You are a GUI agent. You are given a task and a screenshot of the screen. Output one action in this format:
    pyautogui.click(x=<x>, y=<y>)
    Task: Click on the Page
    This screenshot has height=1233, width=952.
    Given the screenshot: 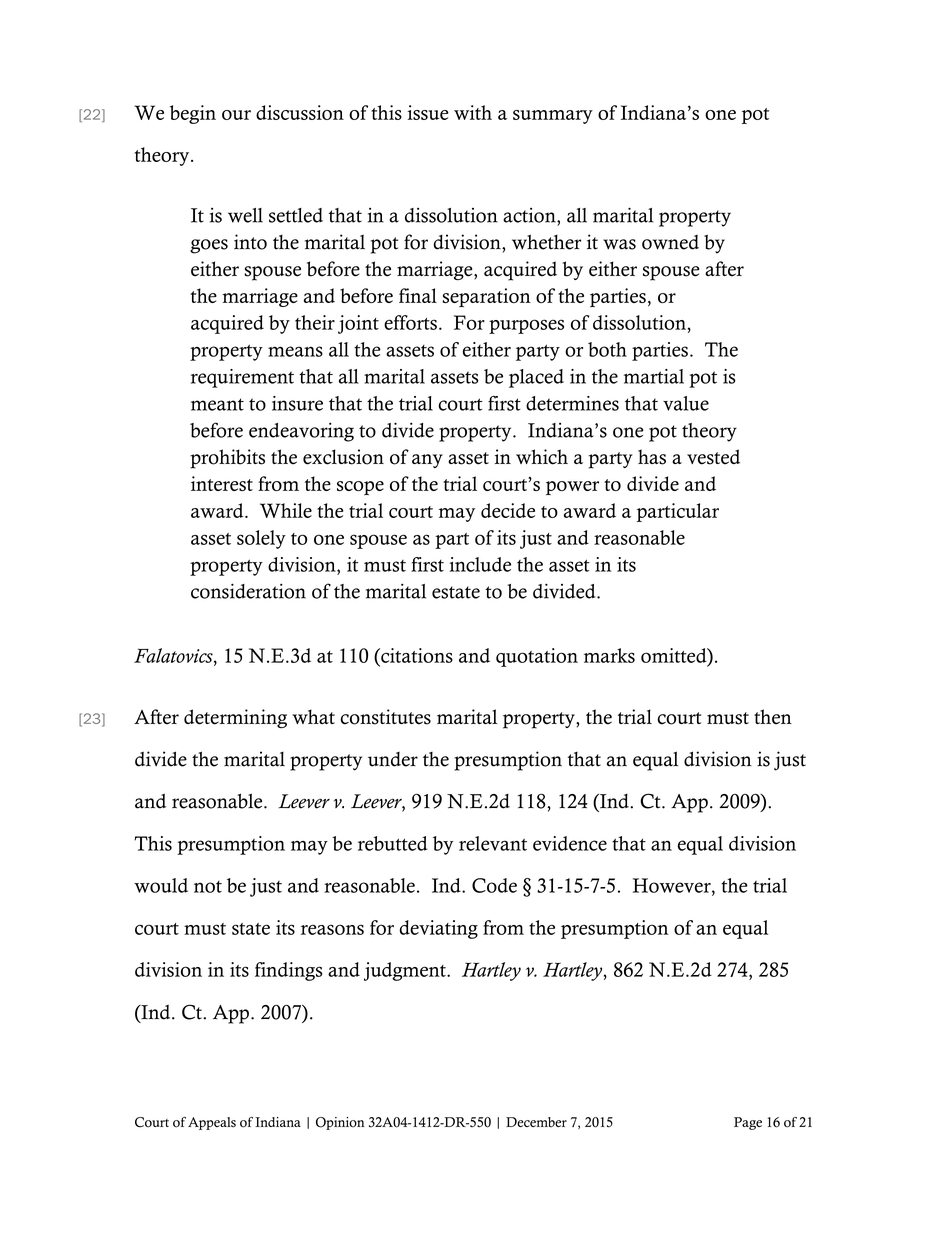 What is the action you would take?
    pyautogui.click(x=748, y=1123)
